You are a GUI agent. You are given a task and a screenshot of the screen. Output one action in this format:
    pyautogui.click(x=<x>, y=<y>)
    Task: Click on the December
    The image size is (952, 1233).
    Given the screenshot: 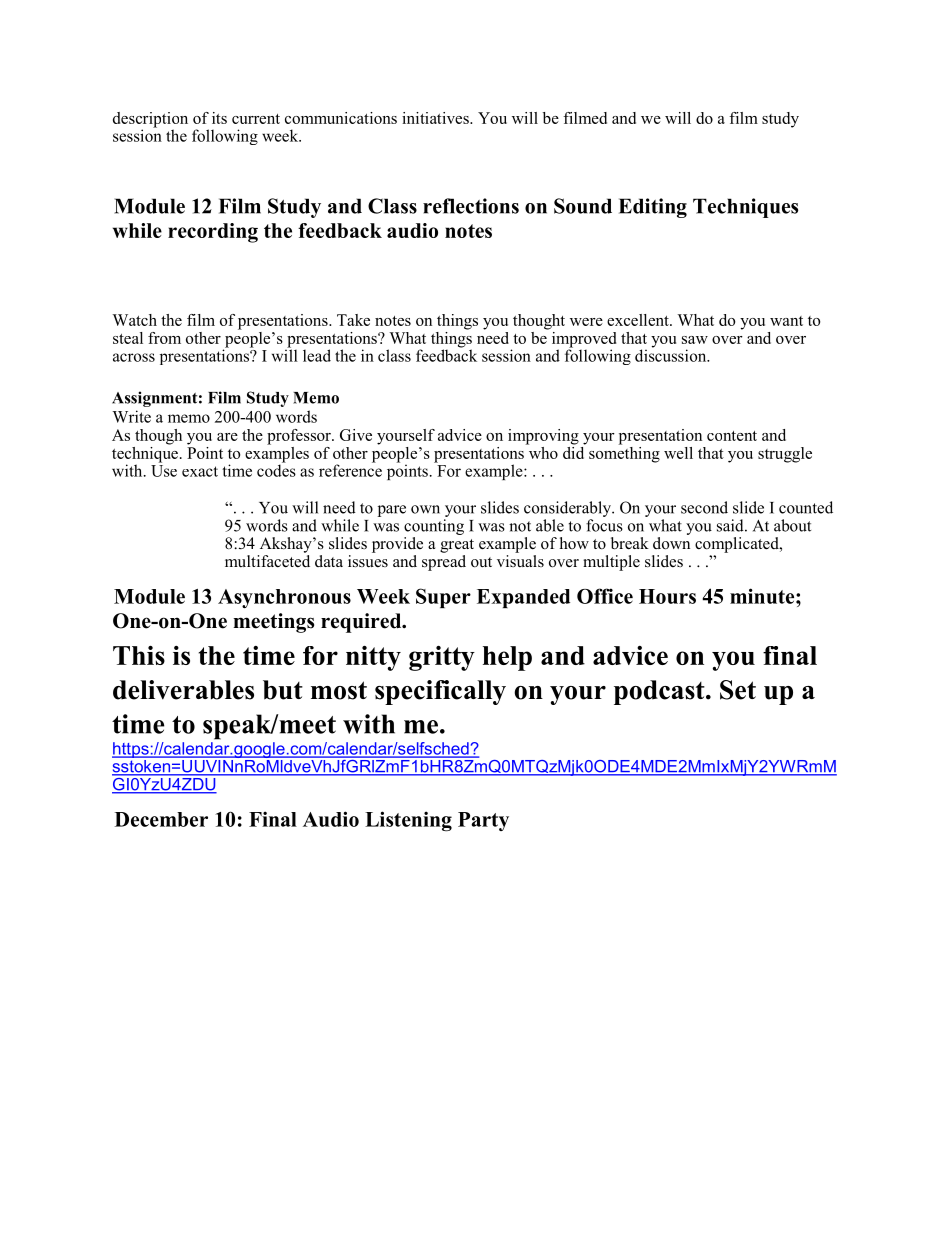 What is the action you would take?
    pyautogui.click(x=161, y=819)
